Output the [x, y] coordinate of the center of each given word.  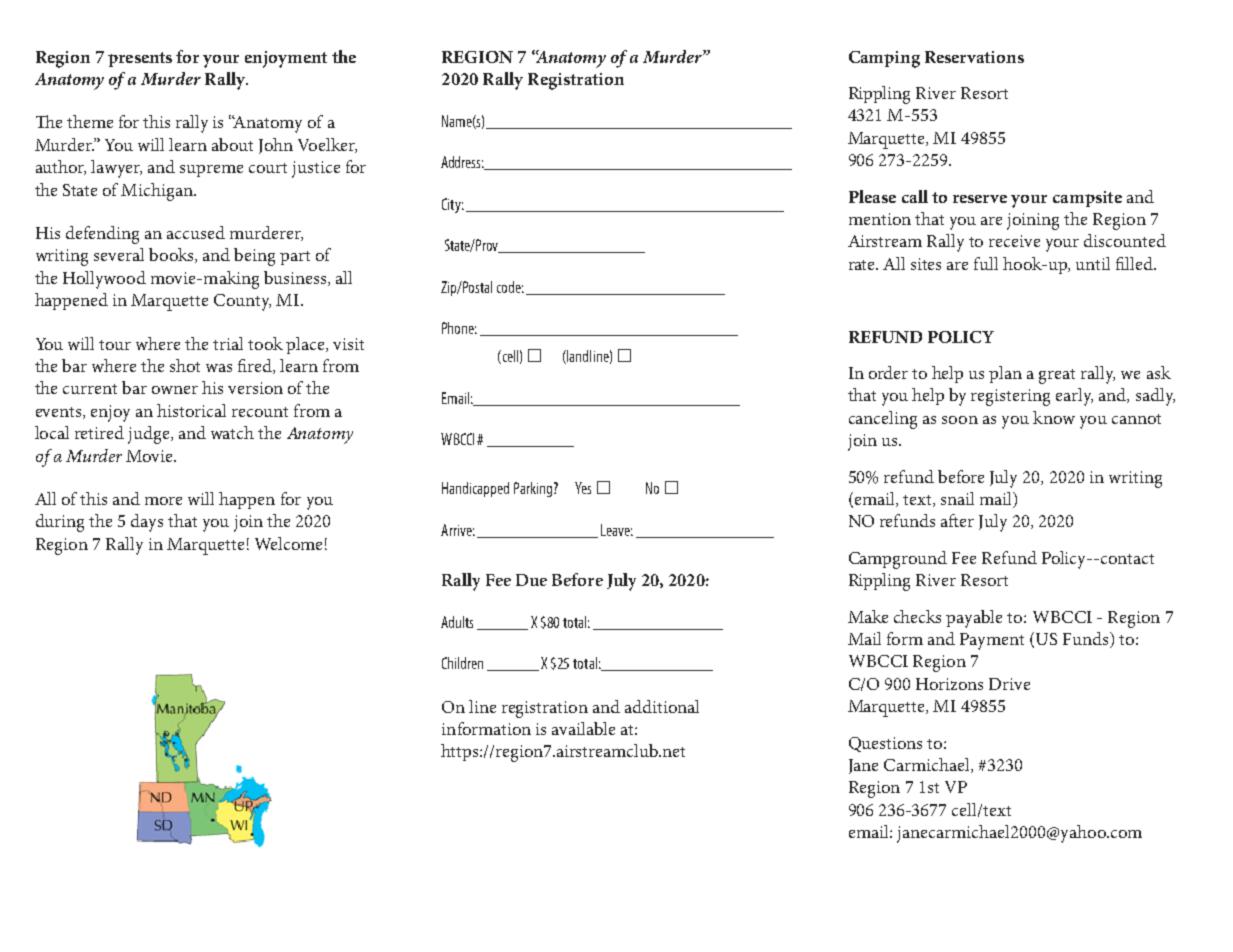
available [583, 728]
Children [462, 663]
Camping [884, 59]
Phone [459, 328]
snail [957, 498]
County [242, 302]
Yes [583, 488]
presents [140, 59]
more [163, 501]
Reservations [974, 57]
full [986, 263]
